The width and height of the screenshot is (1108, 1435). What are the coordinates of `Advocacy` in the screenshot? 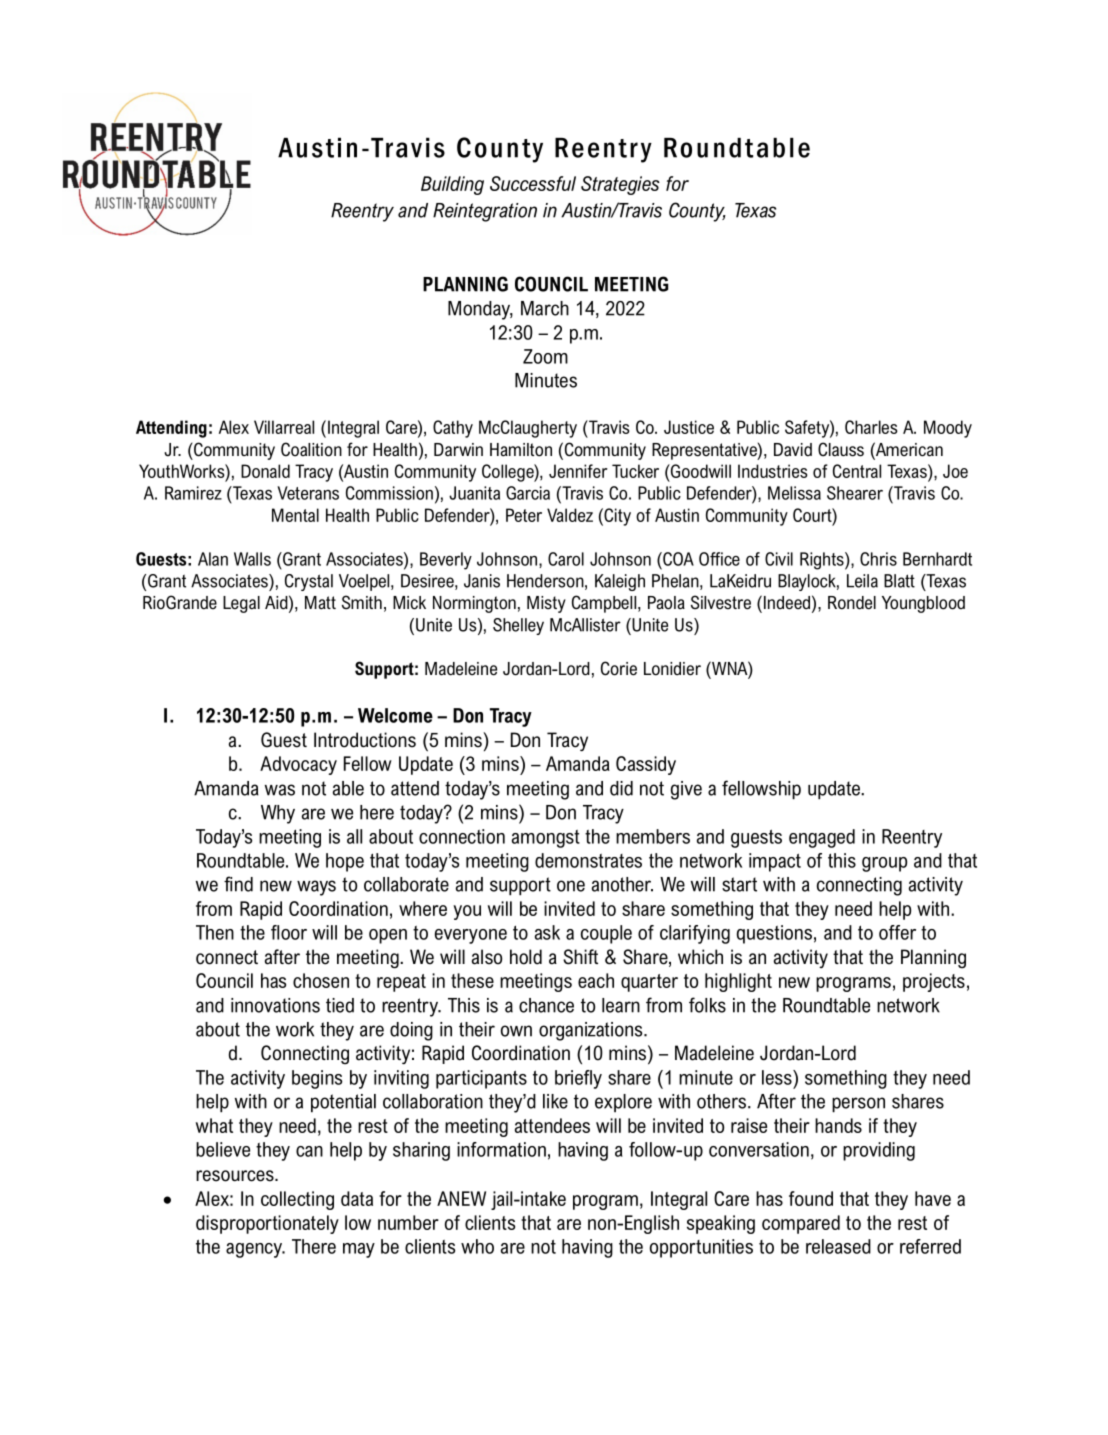 It's located at (298, 765).
